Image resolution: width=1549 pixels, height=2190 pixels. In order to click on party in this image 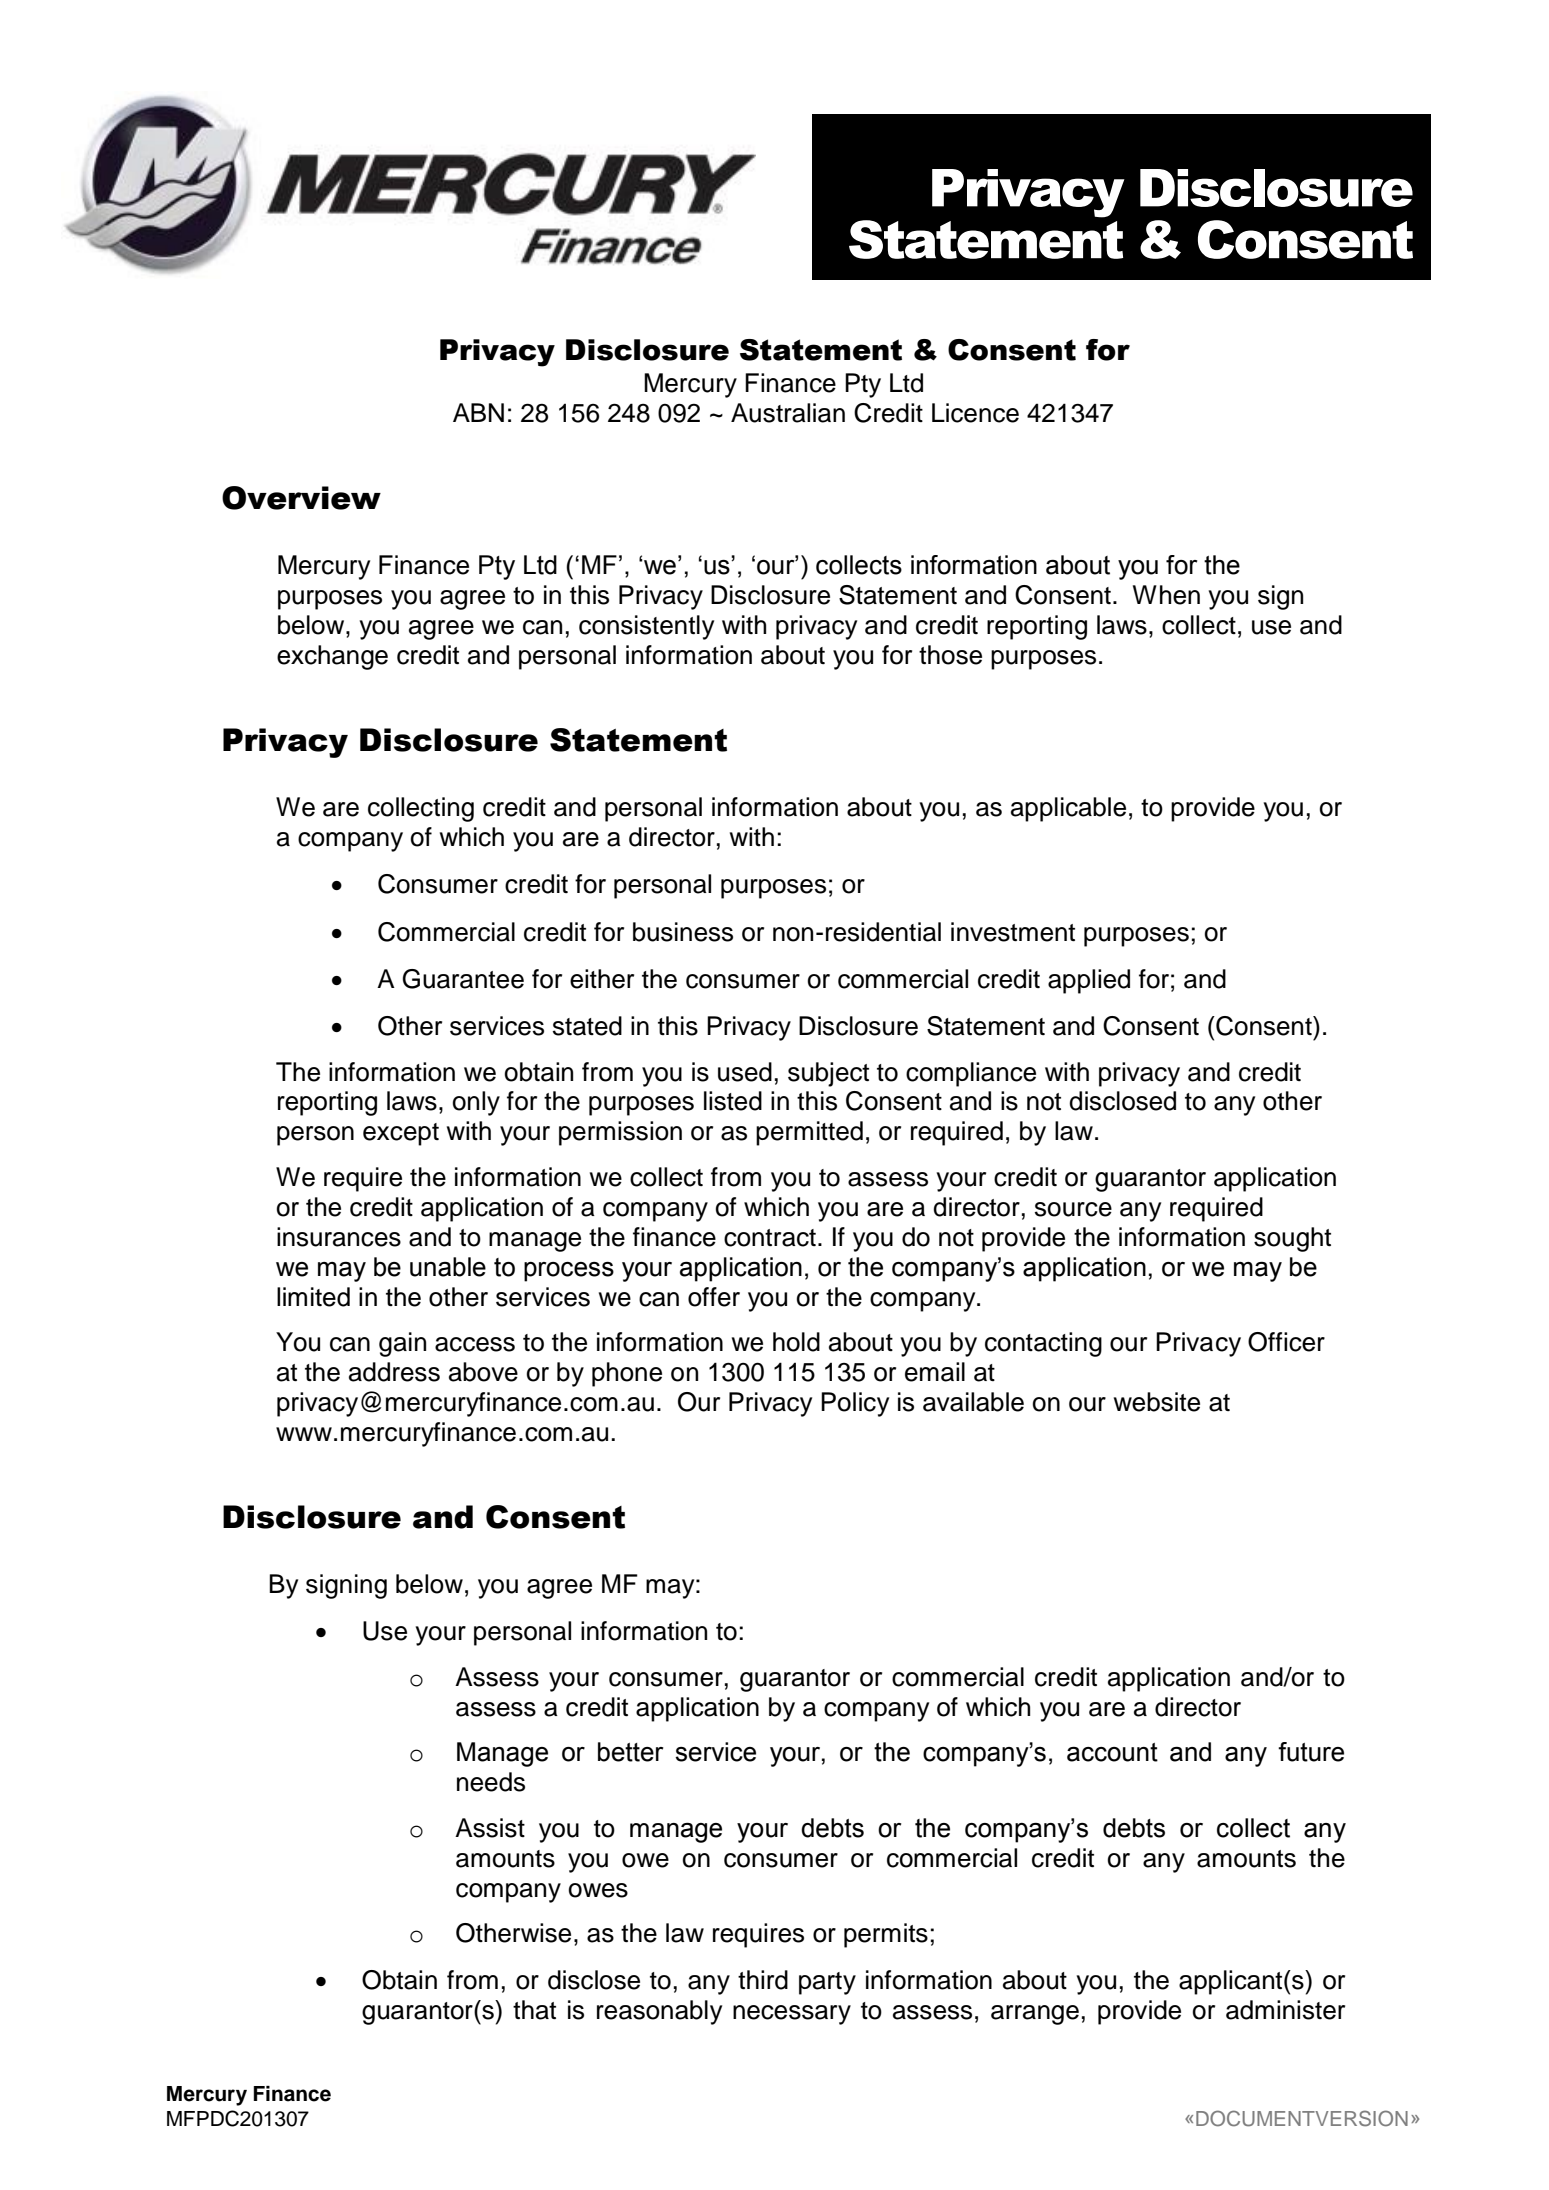, I will do `click(827, 1983)`.
